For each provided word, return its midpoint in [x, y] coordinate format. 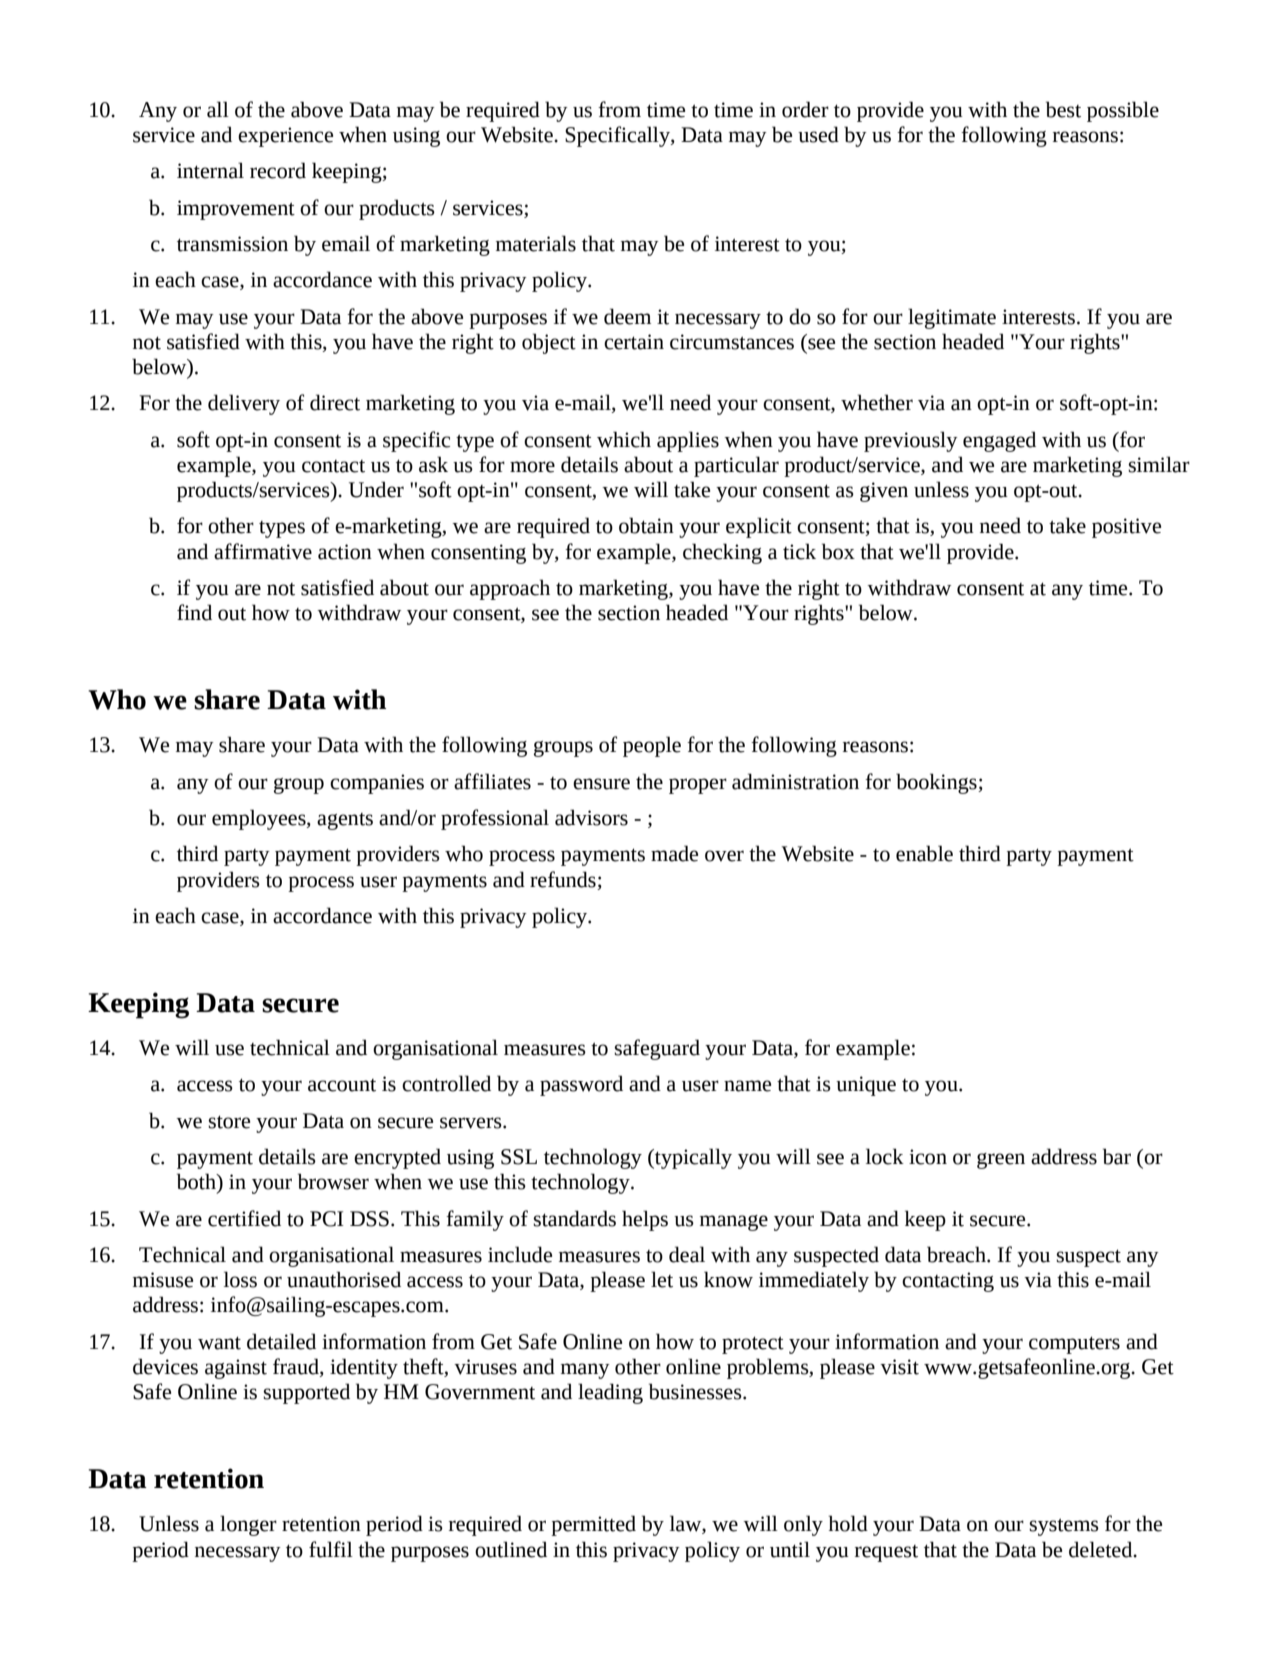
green [1001, 1161]
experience [285, 137]
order [805, 109]
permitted [593, 1525]
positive [1126, 528]
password [581, 1085]
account [342, 1085]
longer [248, 1525]
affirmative [263, 551]
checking [722, 553]
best [1063, 109]
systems [1064, 1527]
